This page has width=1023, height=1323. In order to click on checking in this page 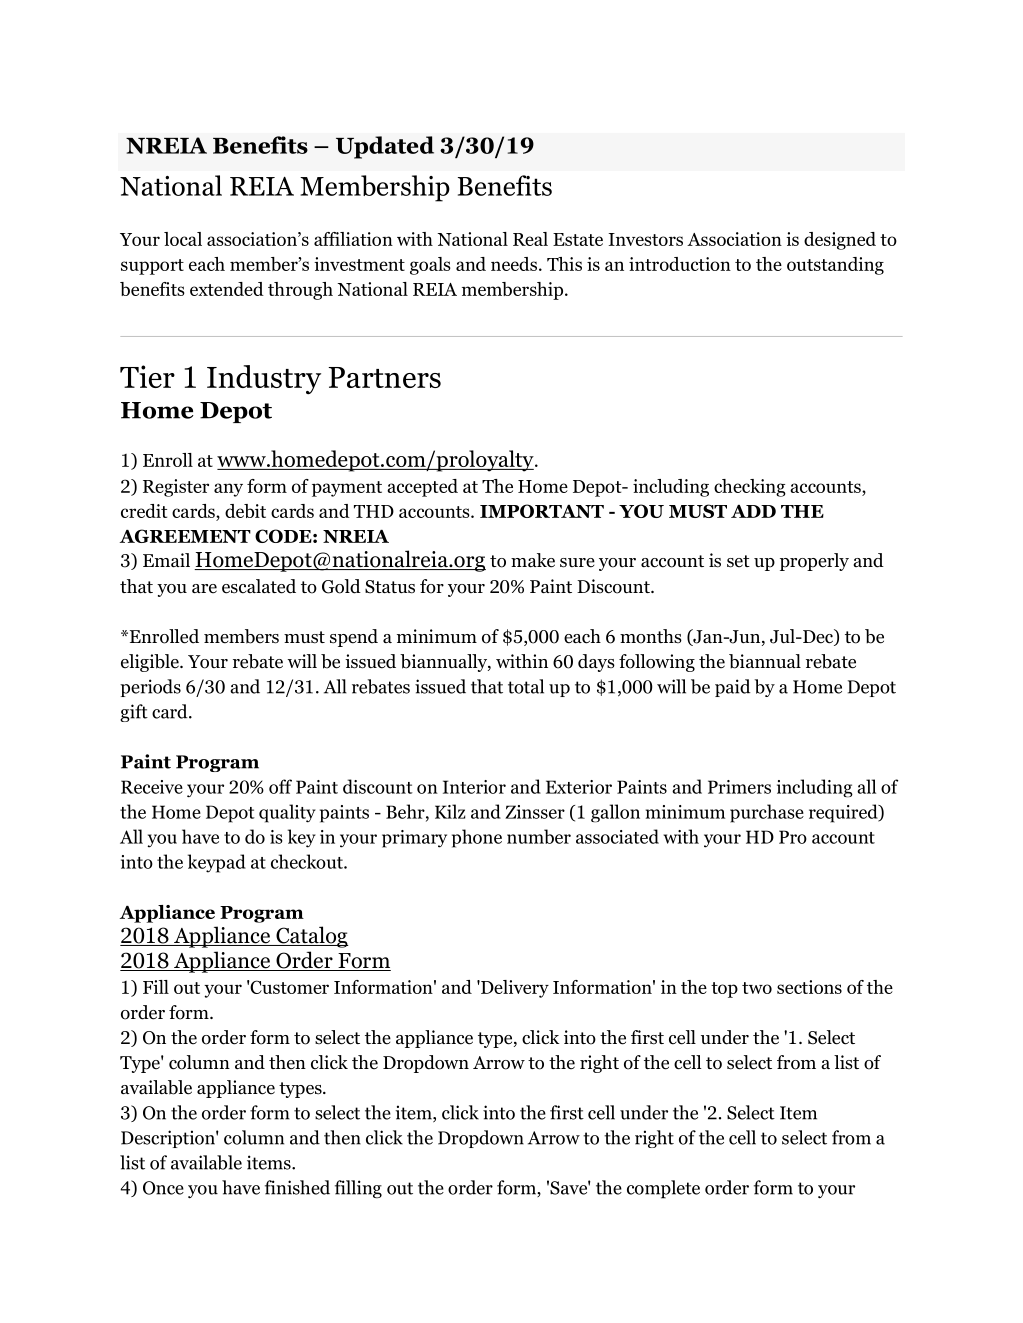, I will do `click(750, 488)`.
